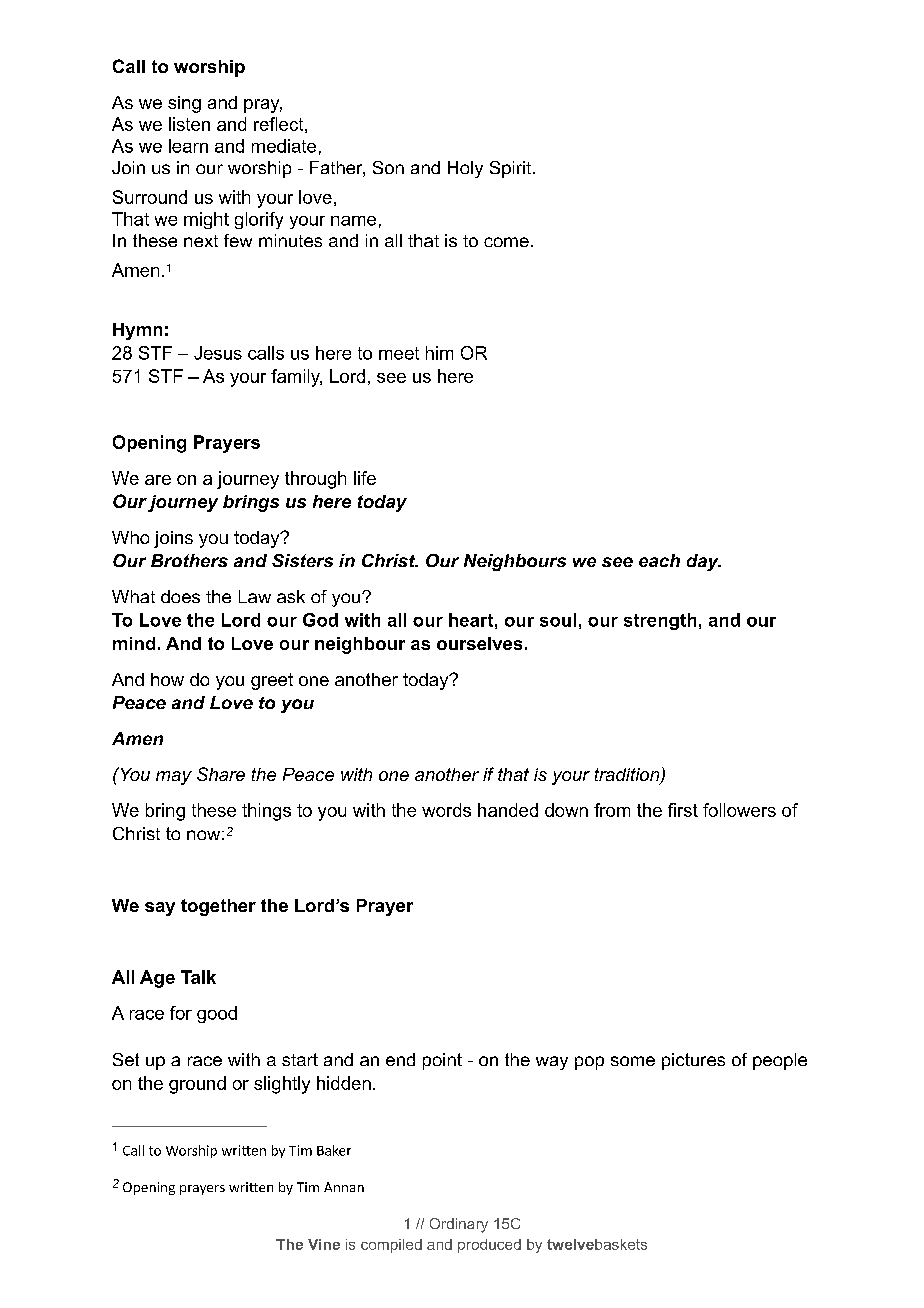 Image resolution: width=924 pixels, height=1308 pixels. I want to click on learn, so click(188, 146).
